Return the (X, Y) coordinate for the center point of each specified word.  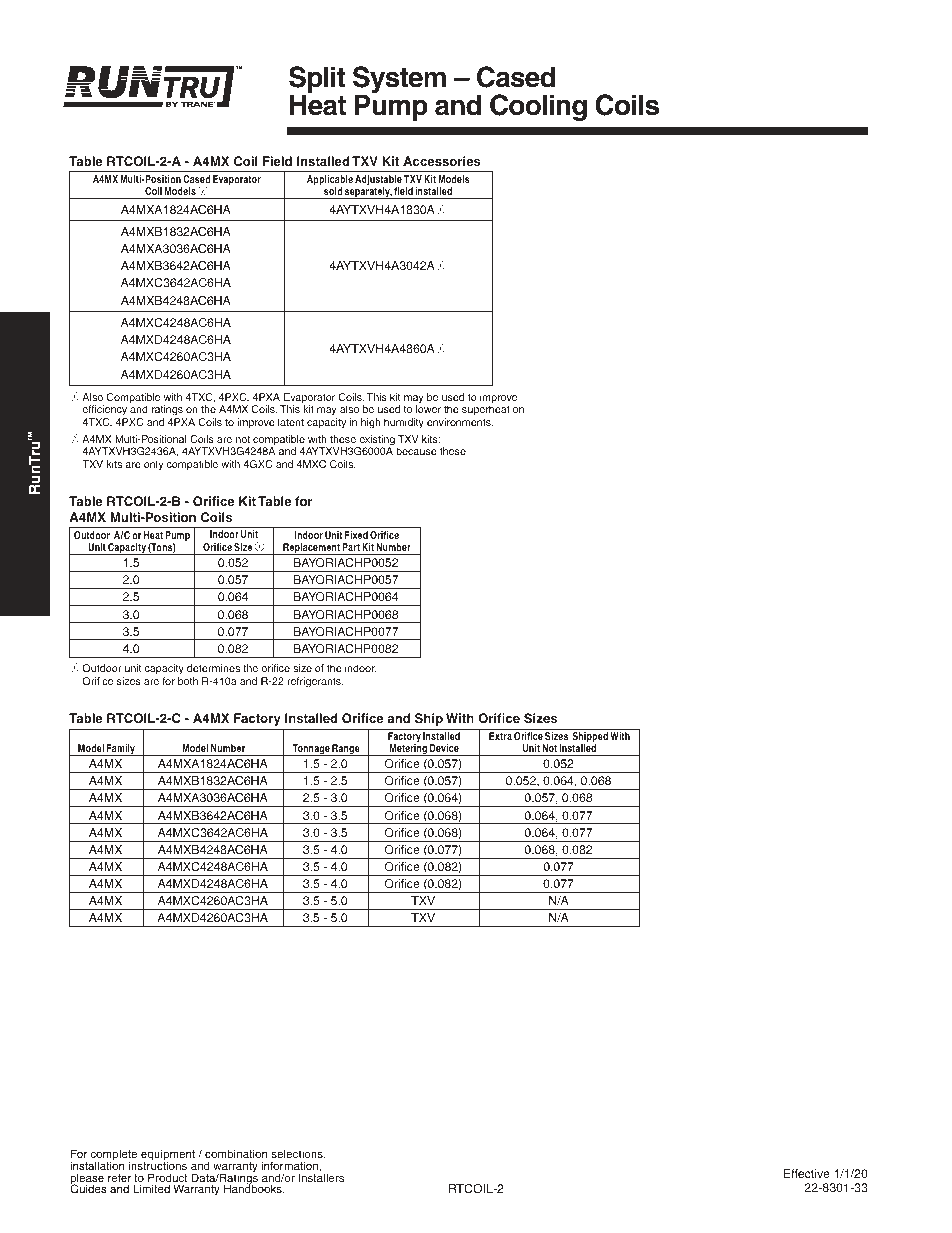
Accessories (442, 161)
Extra (500, 736)
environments (460, 422)
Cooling (538, 107)
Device (444, 748)
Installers (321, 1176)
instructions (158, 1165)
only (154, 465)
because (416, 451)
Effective (807, 1173)
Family (121, 750)
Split (317, 81)
